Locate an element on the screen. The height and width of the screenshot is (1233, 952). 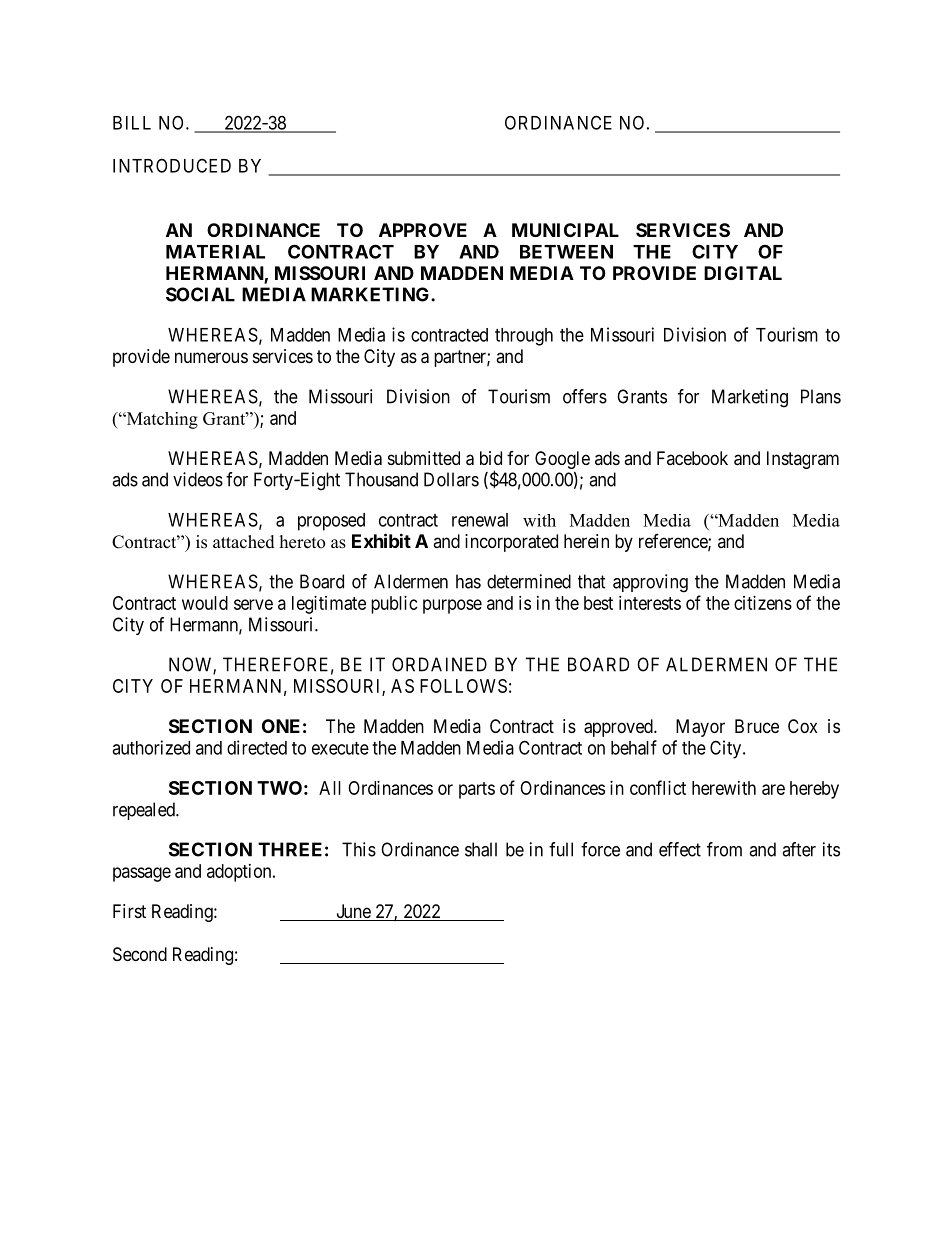
INTRODUCED is located at coordinates (172, 165).
